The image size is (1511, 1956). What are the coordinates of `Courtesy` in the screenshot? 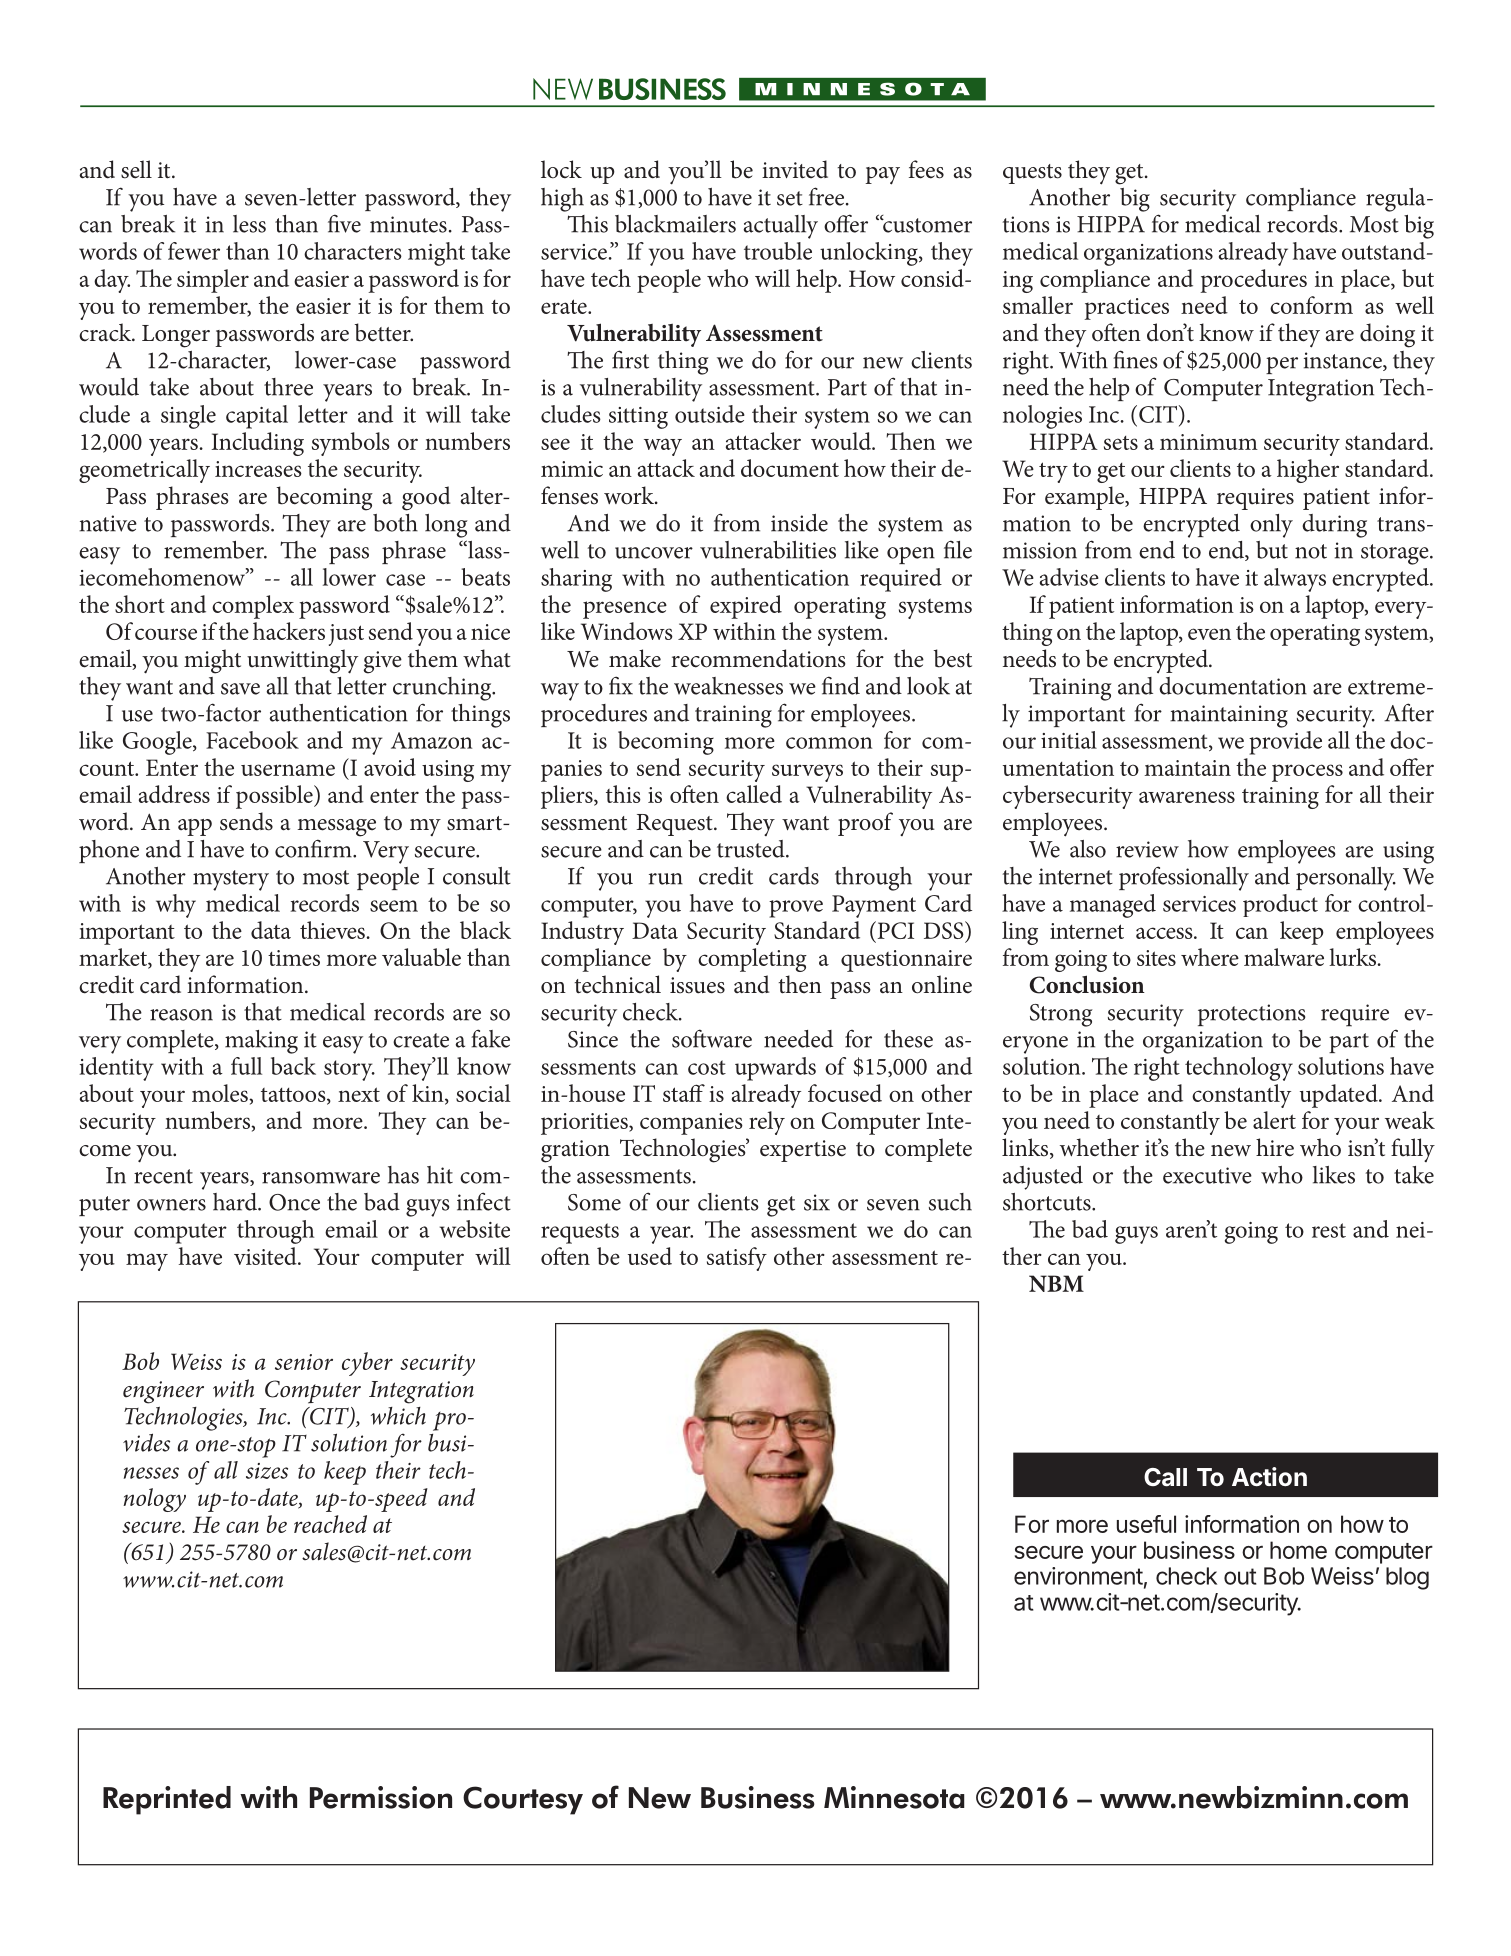 It's located at (523, 1800).
